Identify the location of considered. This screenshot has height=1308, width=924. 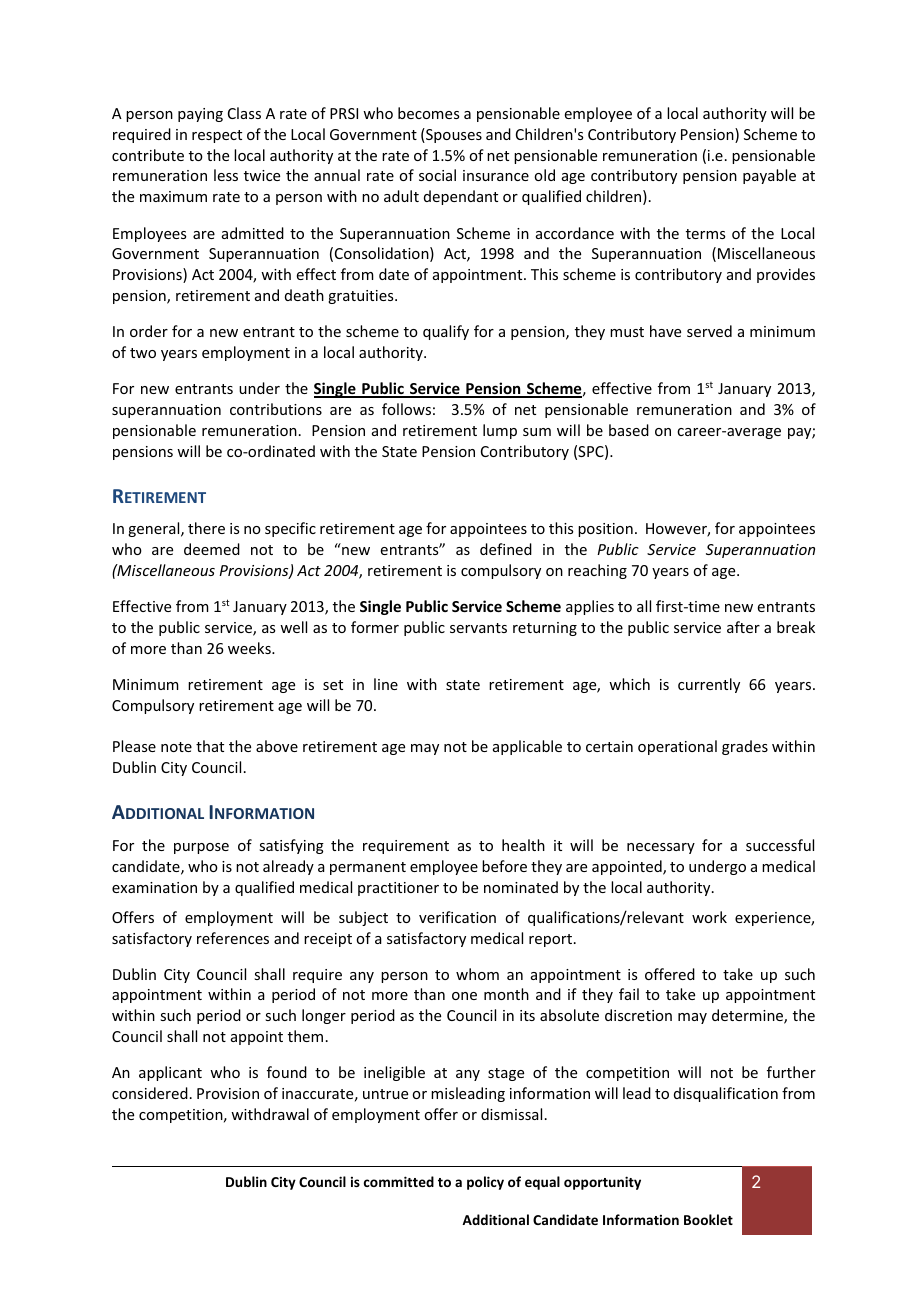
(150, 1093).
